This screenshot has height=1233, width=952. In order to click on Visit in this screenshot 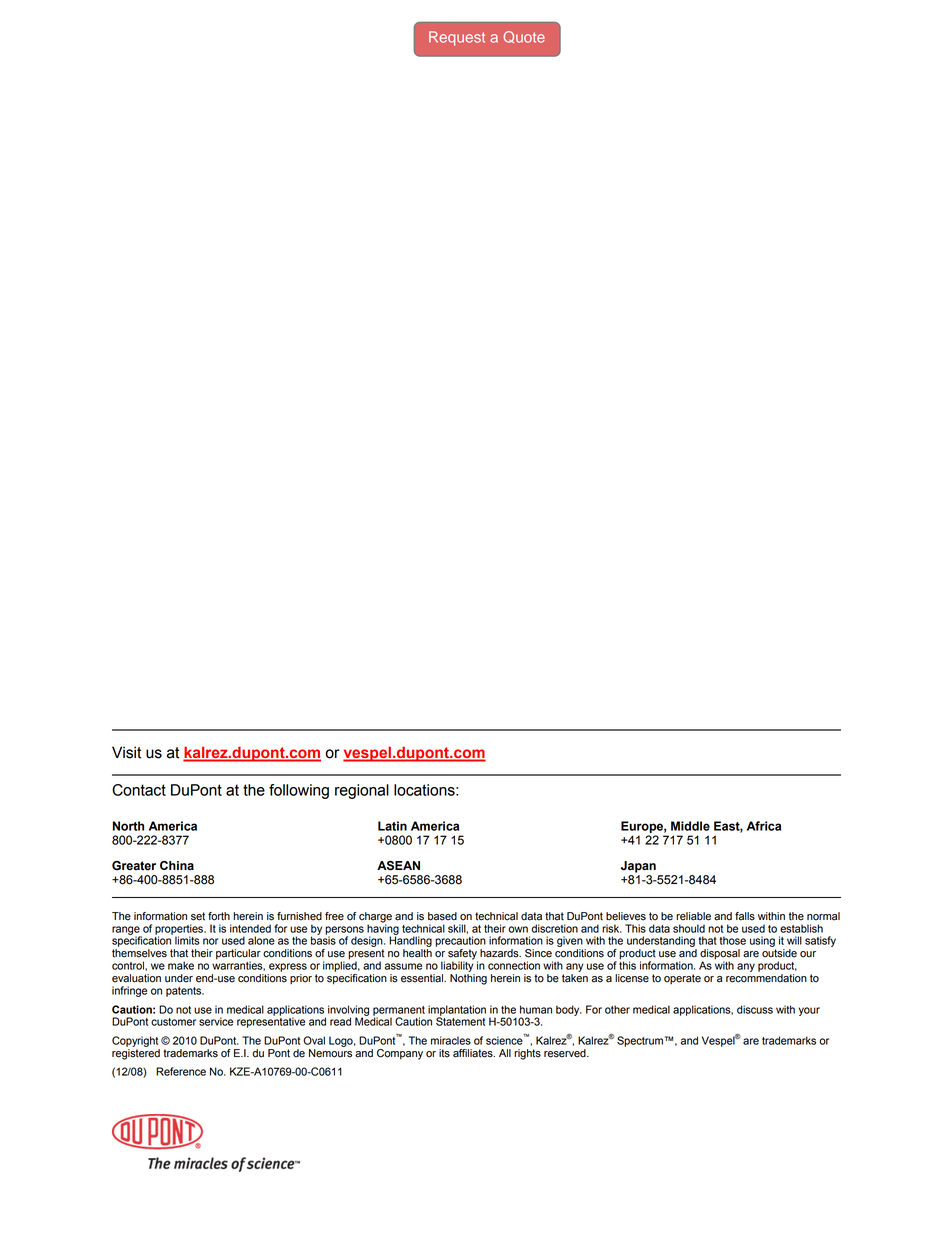, I will do `click(126, 752)`.
